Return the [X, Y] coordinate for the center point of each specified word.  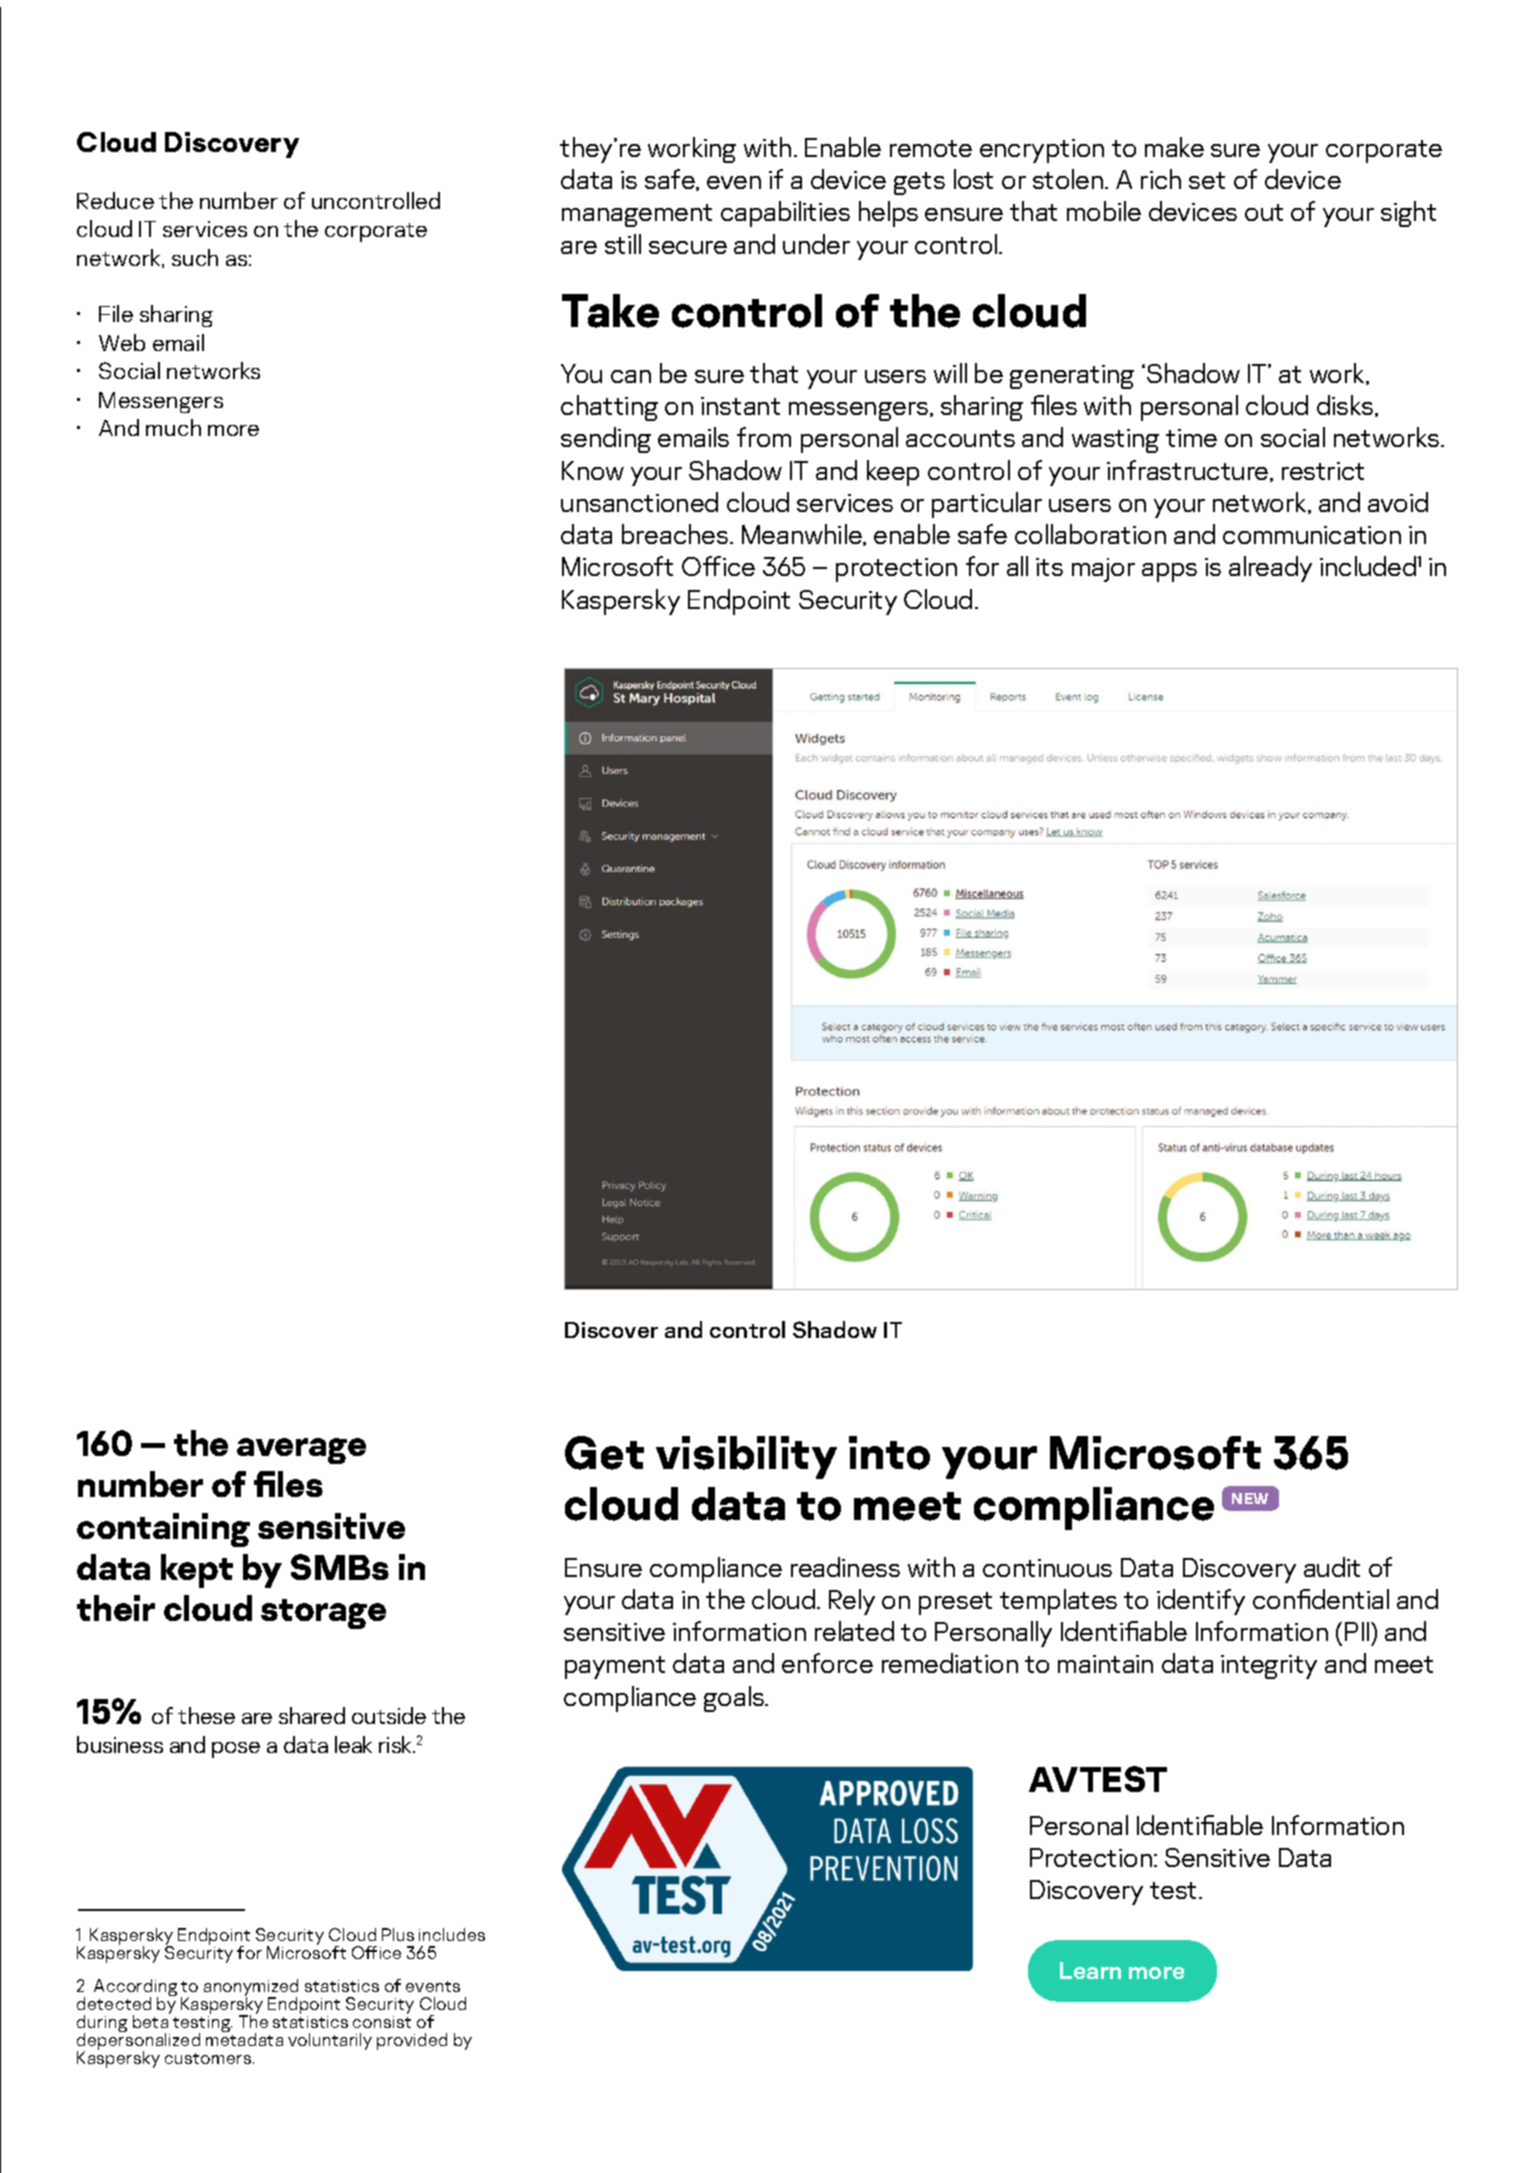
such [195, 257]
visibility [746, 1457]
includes [452, 1934]
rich [1161, 179]
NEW [1250, 1498]
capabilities [785, 214]
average [301, 1451]
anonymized [251, 1989]
